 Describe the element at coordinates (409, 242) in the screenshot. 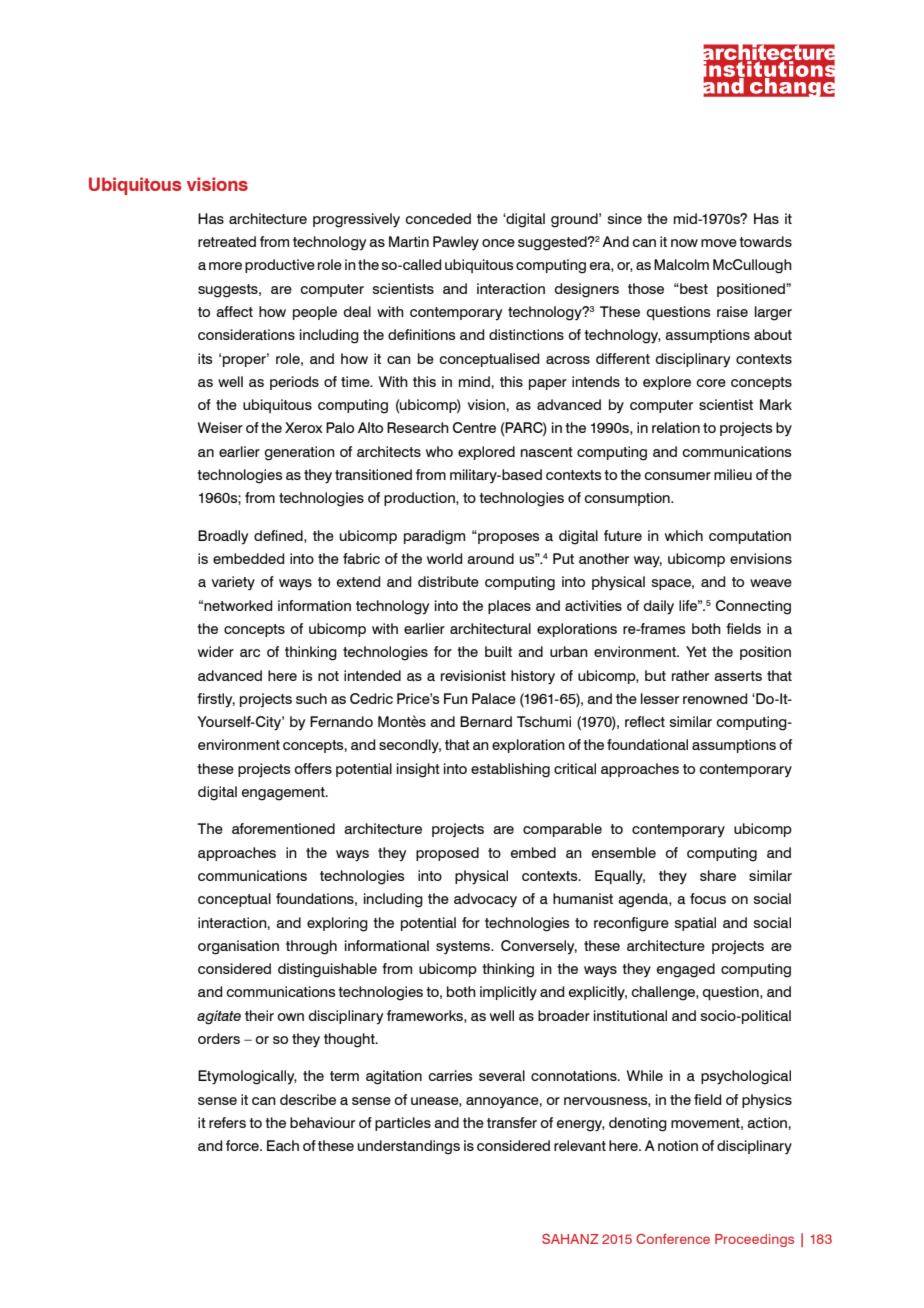

I see `Martin` at that location.
